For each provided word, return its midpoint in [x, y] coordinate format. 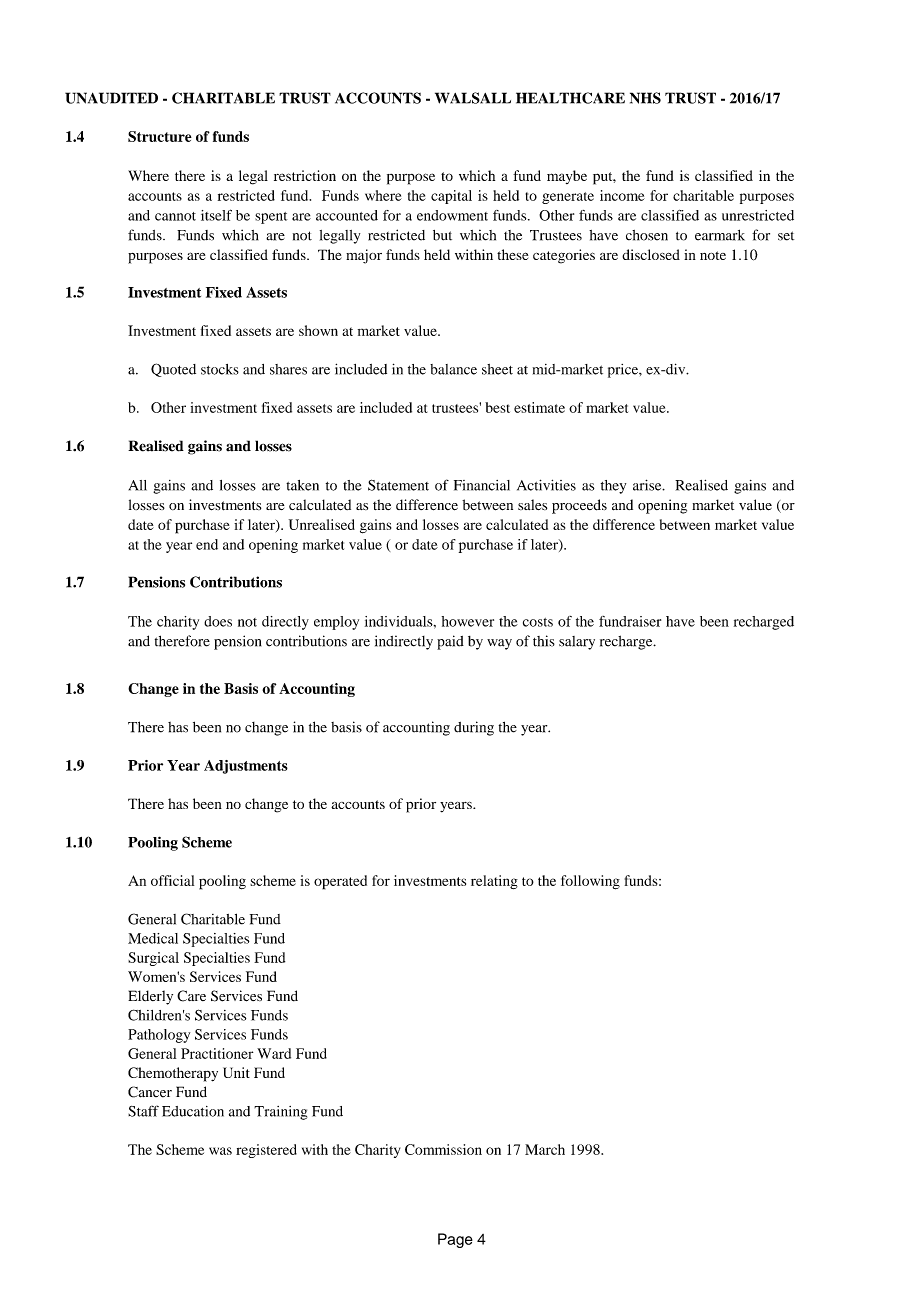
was [220, 1151]
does [218, 621]
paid [450, 642]
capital [451, 197]
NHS [645, 98]
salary [577, 643]
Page [455, 1240]
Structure [160, 136]
